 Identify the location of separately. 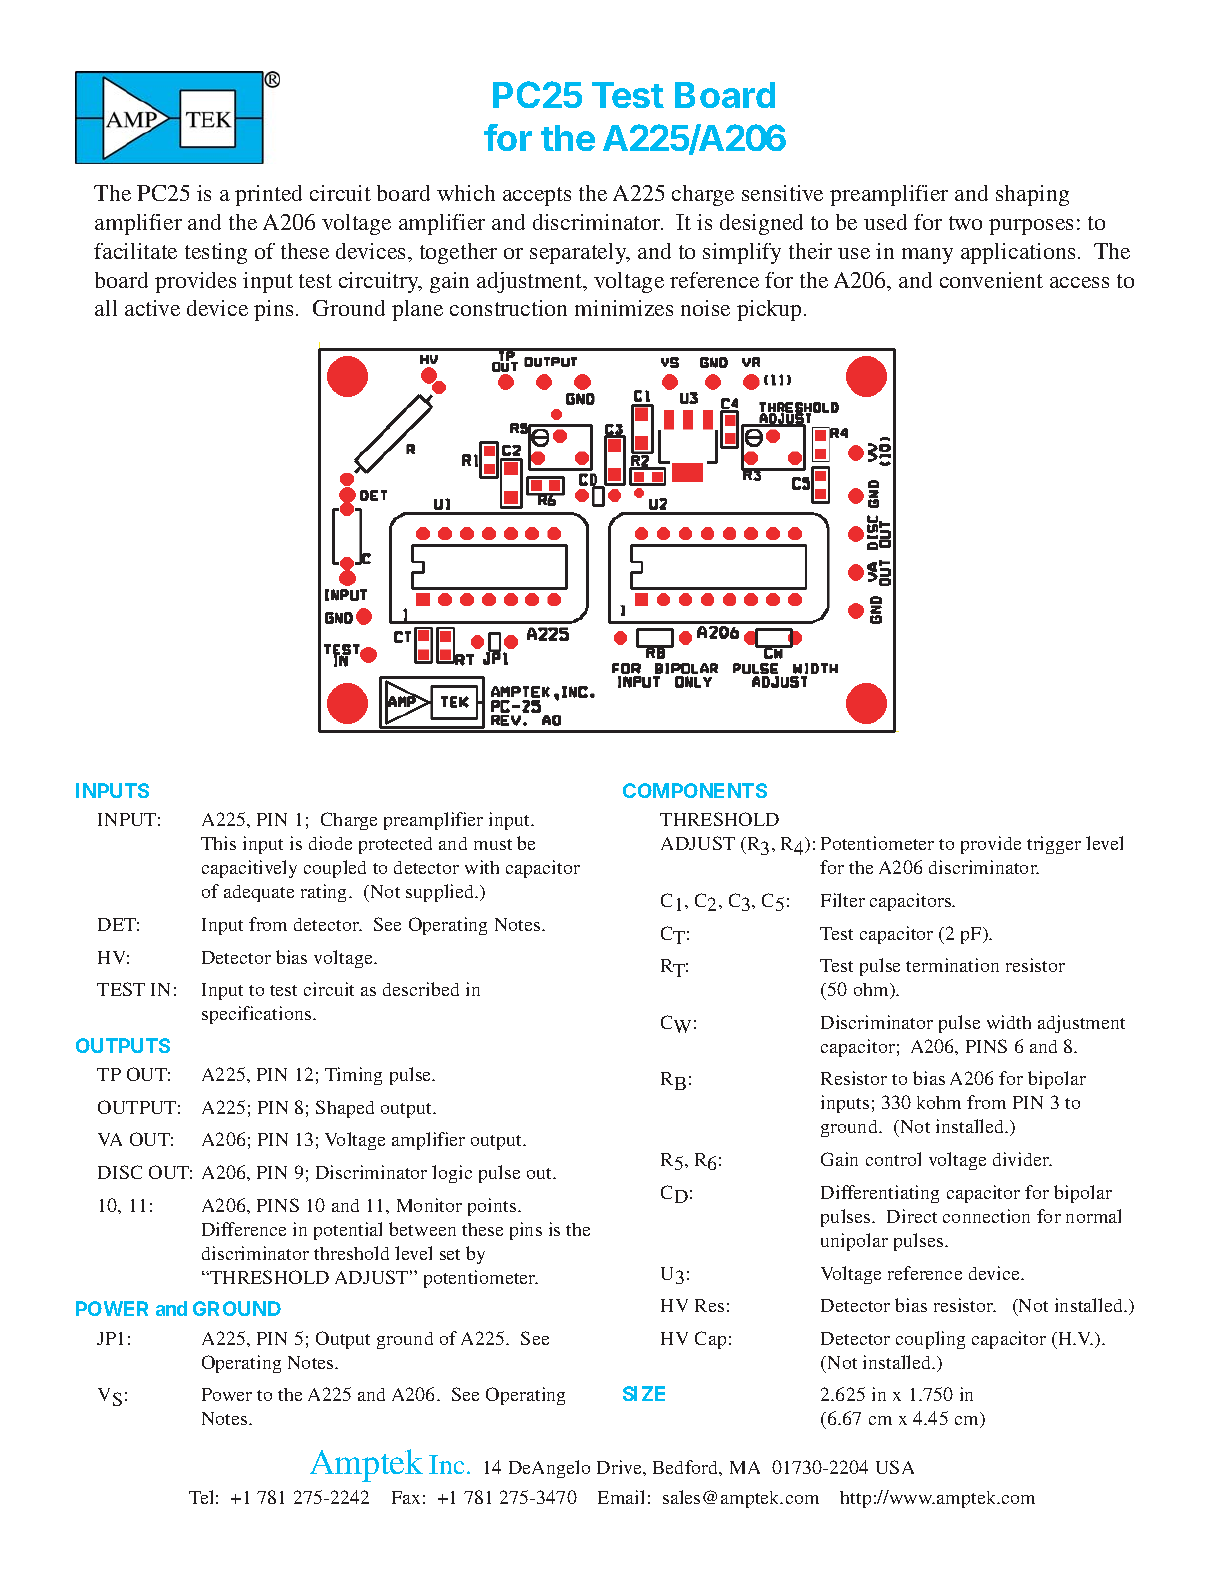
(579, 253).
